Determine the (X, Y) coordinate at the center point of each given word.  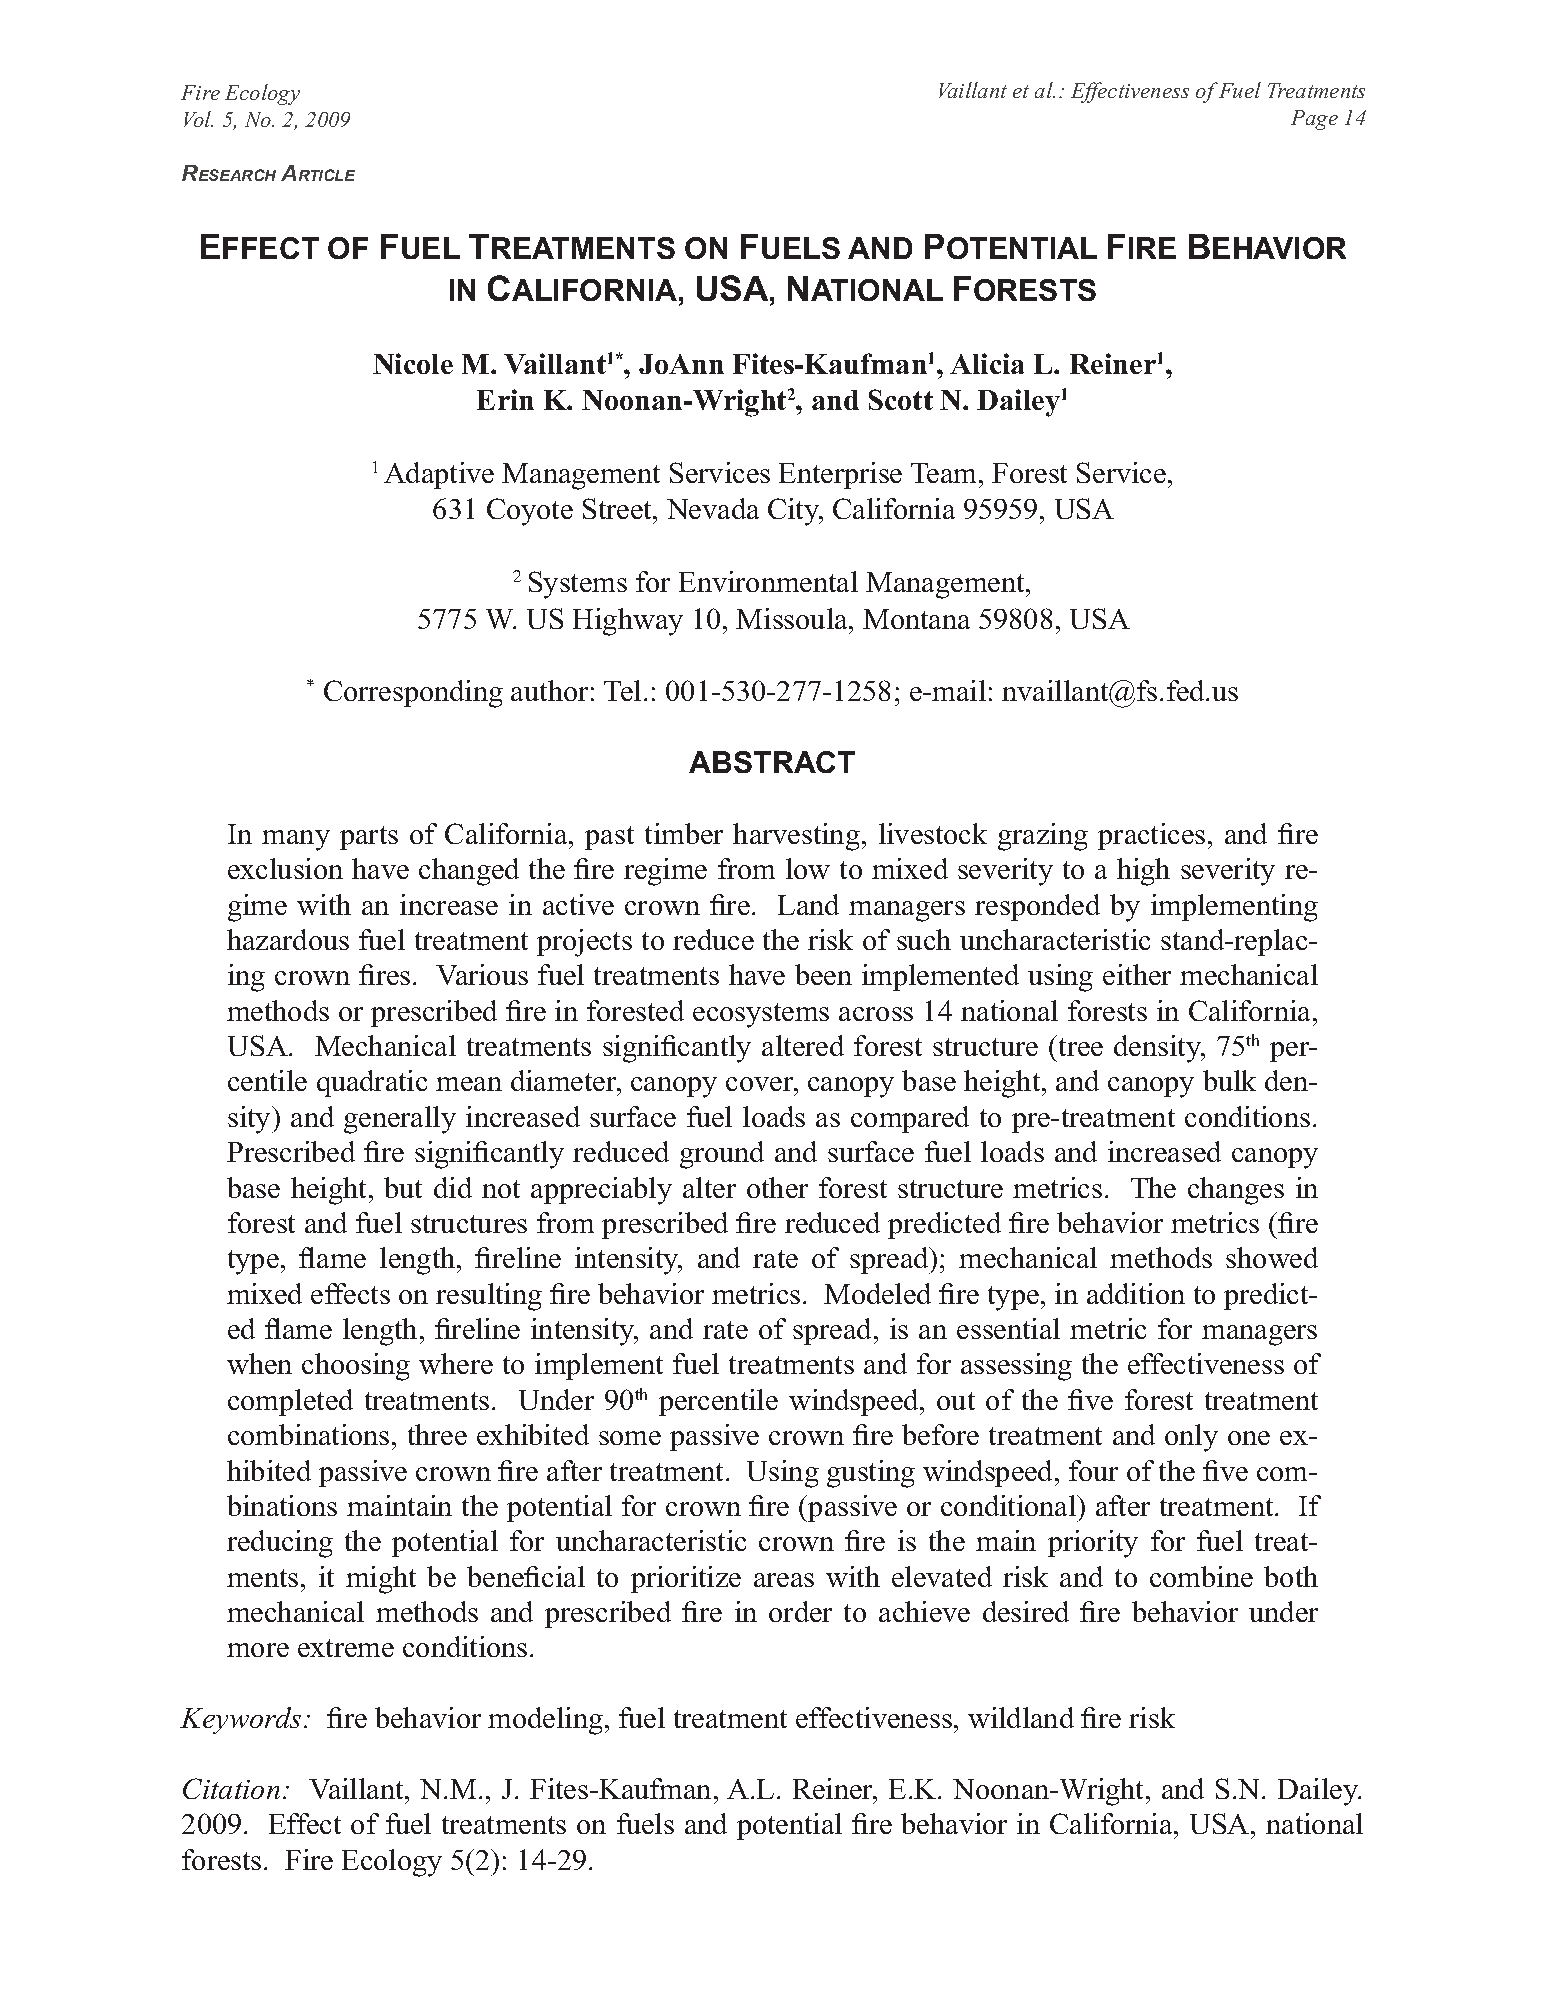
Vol (198, 119)
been (823, 974)
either (1137, 974)
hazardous (288, 939)
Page (1314, 120)
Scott (901, 399)
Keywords (240, 1720)
